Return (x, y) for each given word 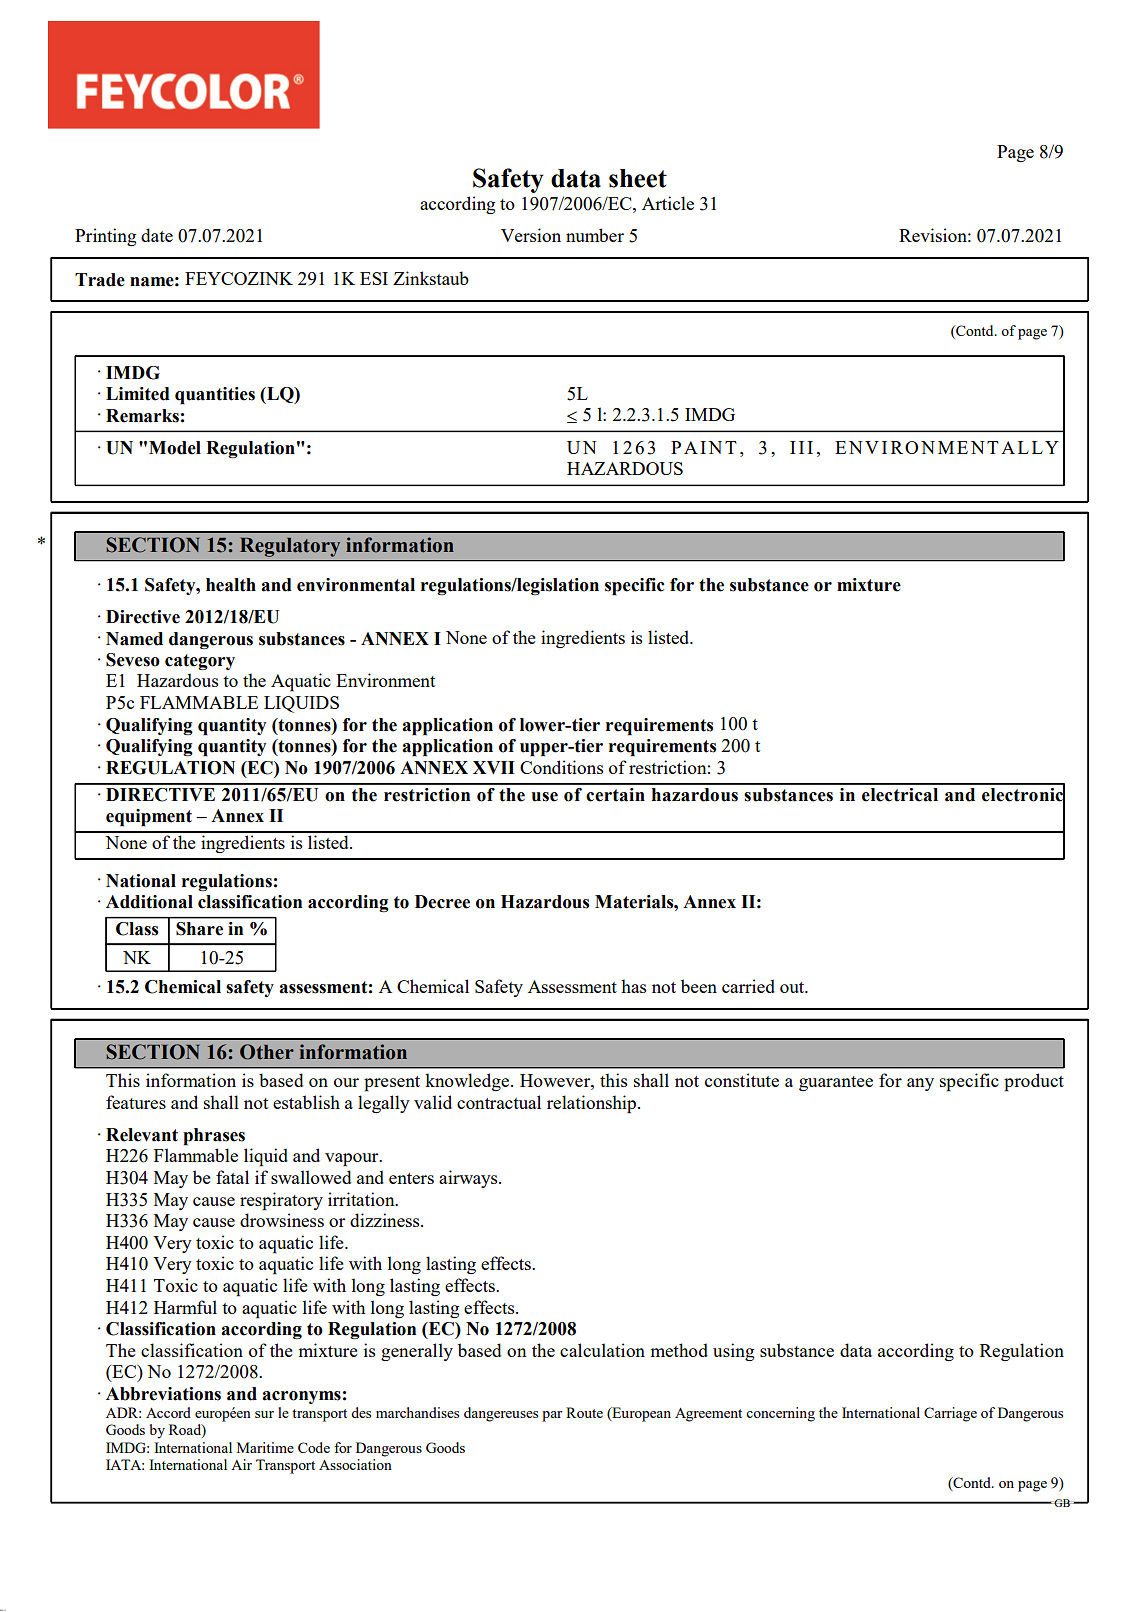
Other (267, 1052)
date (157, 235)
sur (264, 1414)
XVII (494, 767)
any (920, 1084)
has (633, 986)
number (595, 235)
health (231, 585)
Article (668, 203)
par (552, 1416)
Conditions (561, 767)
